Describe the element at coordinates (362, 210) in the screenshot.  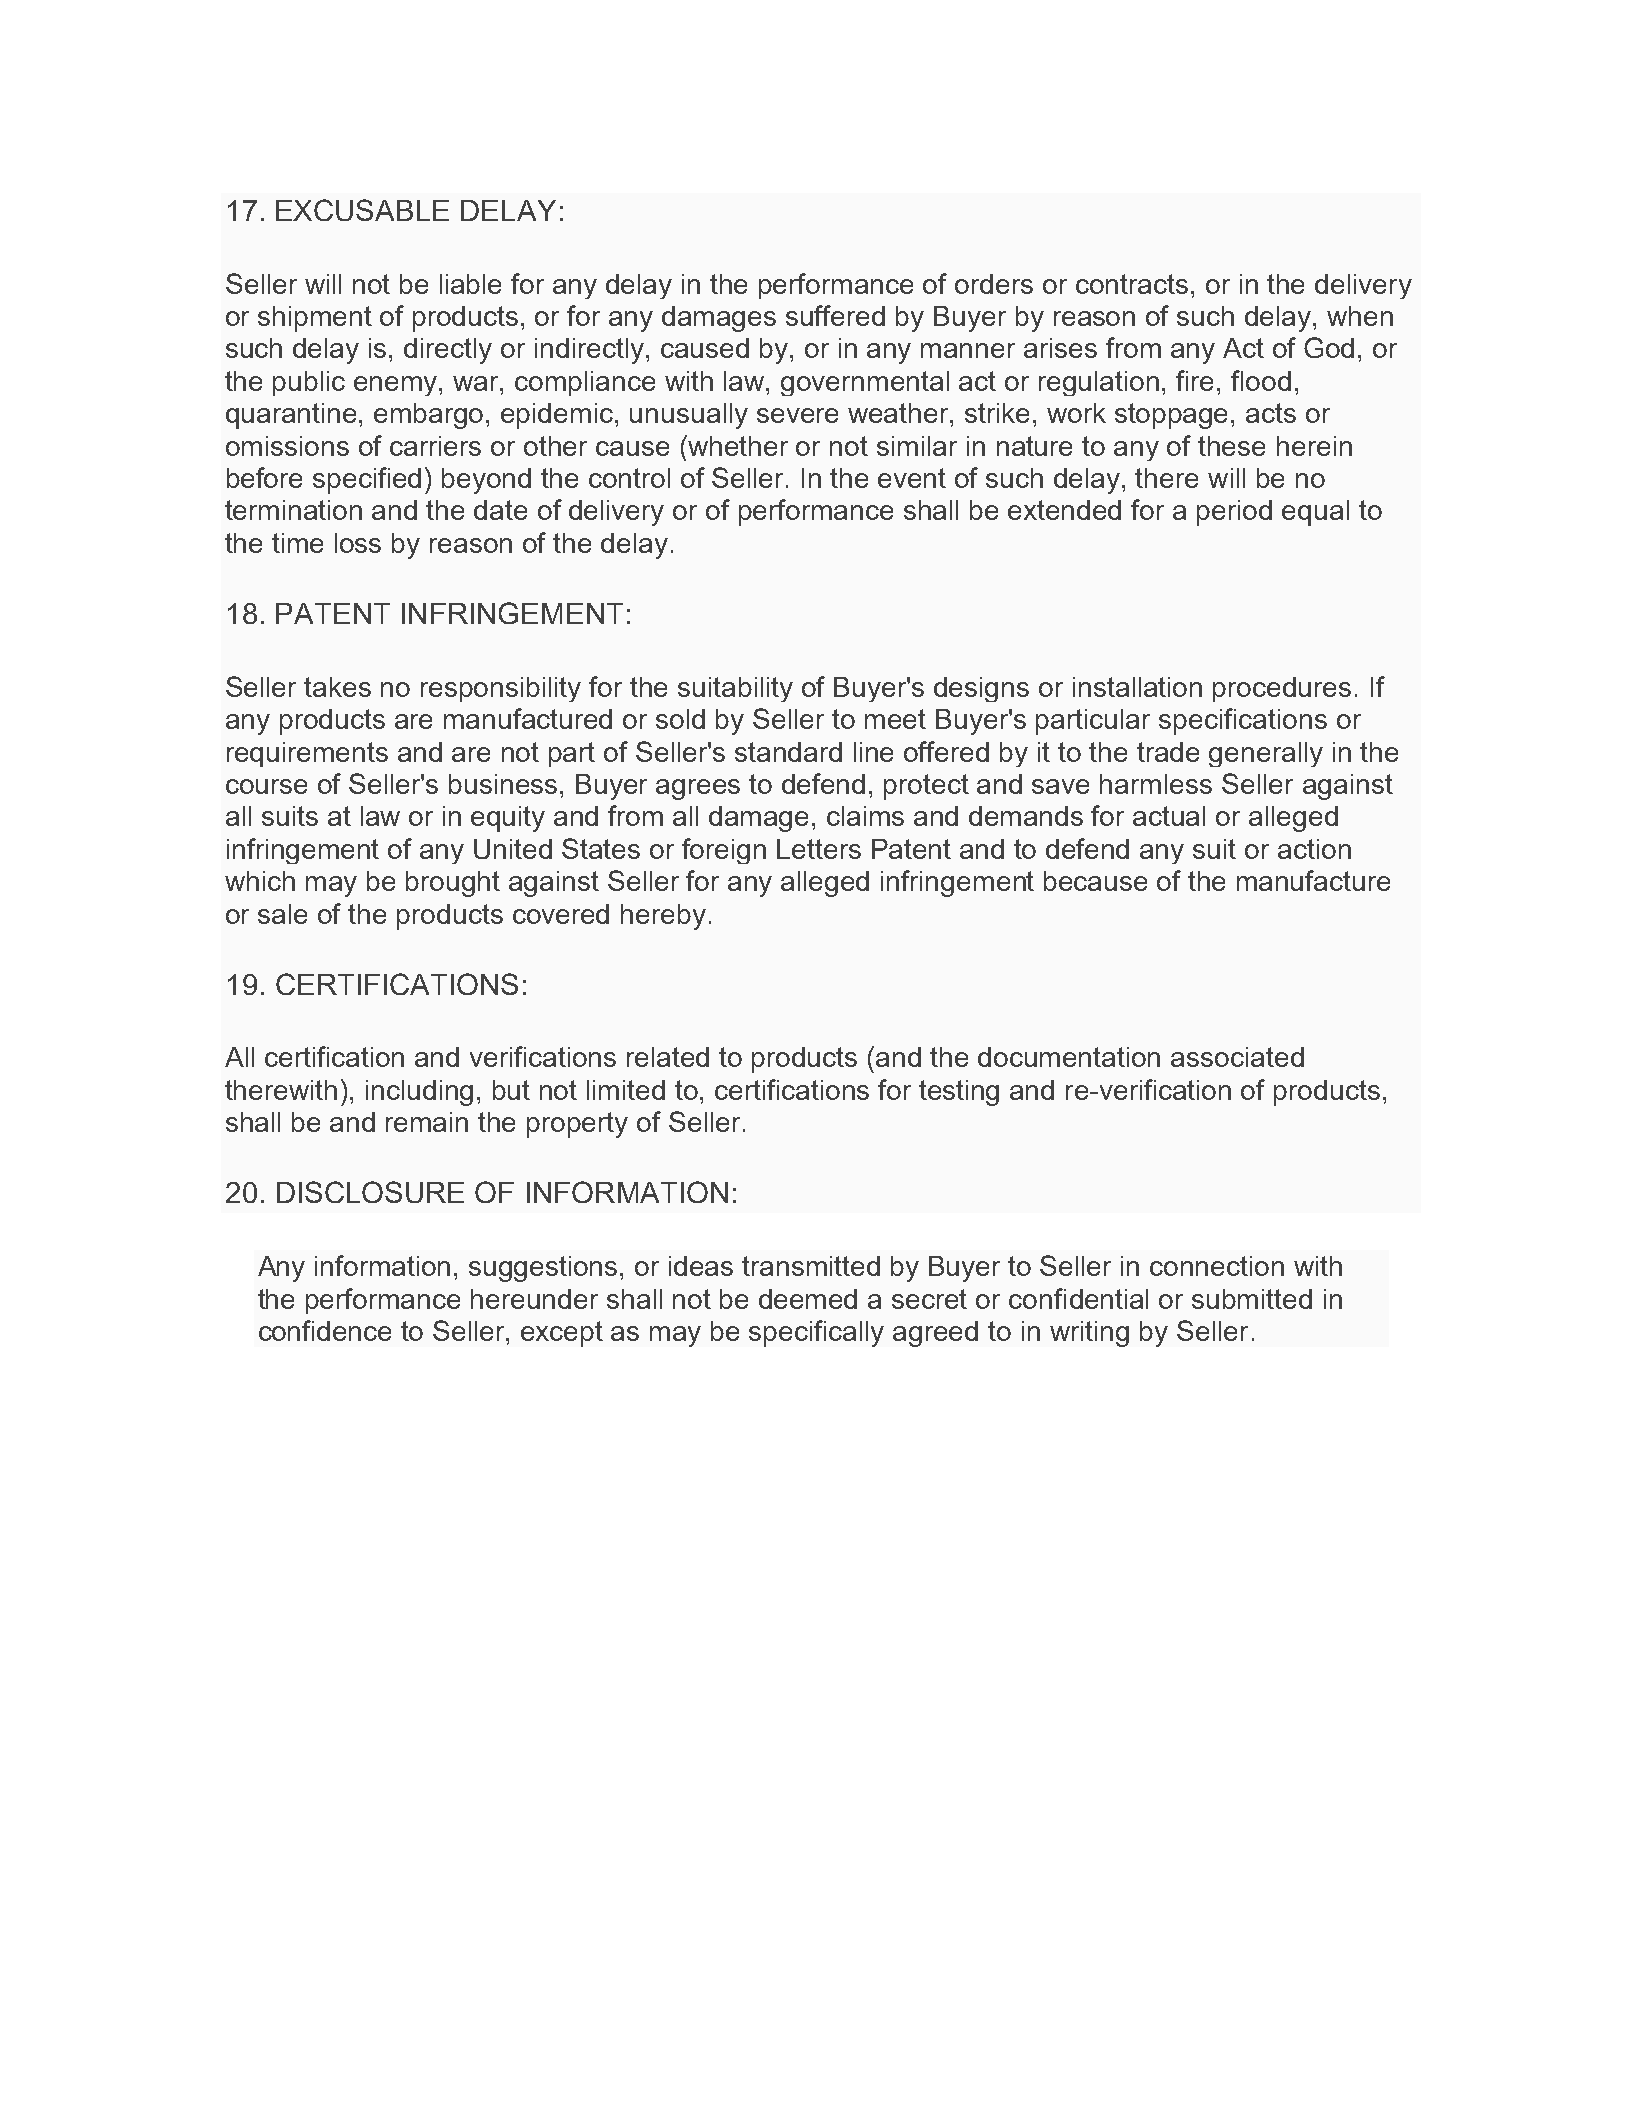
I see `EXCUSABLE` at that location.
